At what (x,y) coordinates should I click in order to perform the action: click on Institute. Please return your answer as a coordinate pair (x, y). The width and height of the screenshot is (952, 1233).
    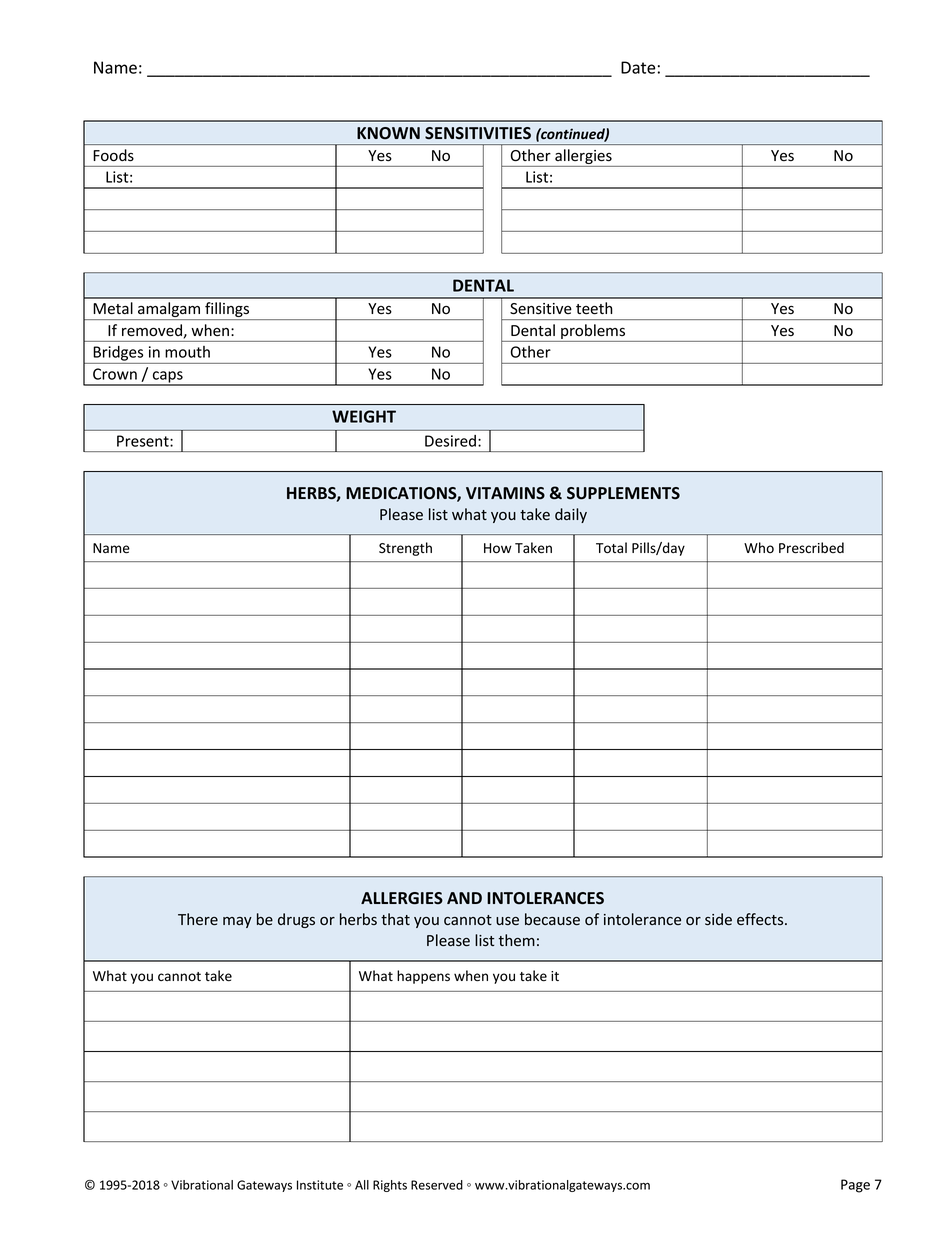
    Looking at the image, I should click on (320, 1185).
